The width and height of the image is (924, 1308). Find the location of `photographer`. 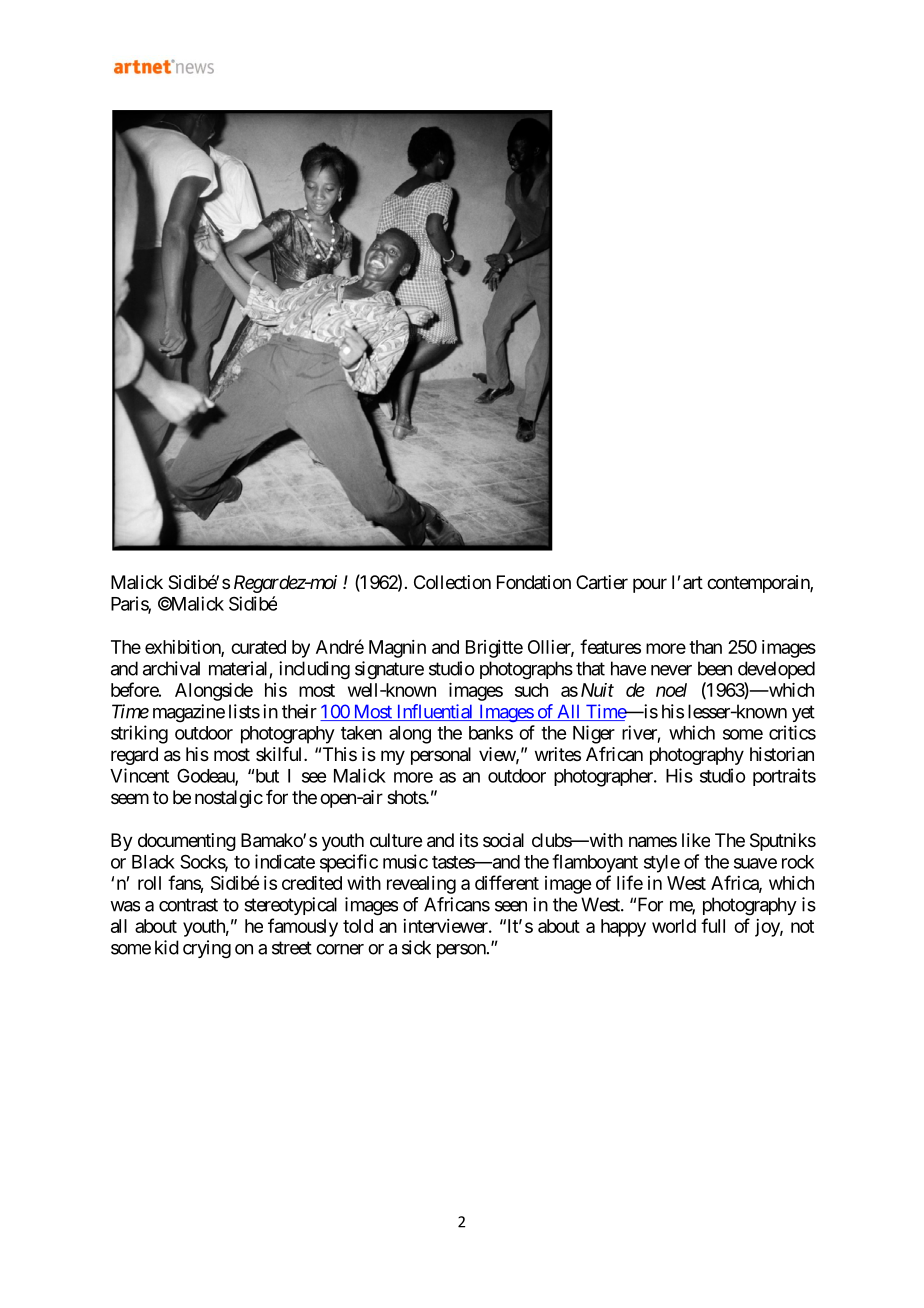

photographer is located at coordinates (604, 778).
